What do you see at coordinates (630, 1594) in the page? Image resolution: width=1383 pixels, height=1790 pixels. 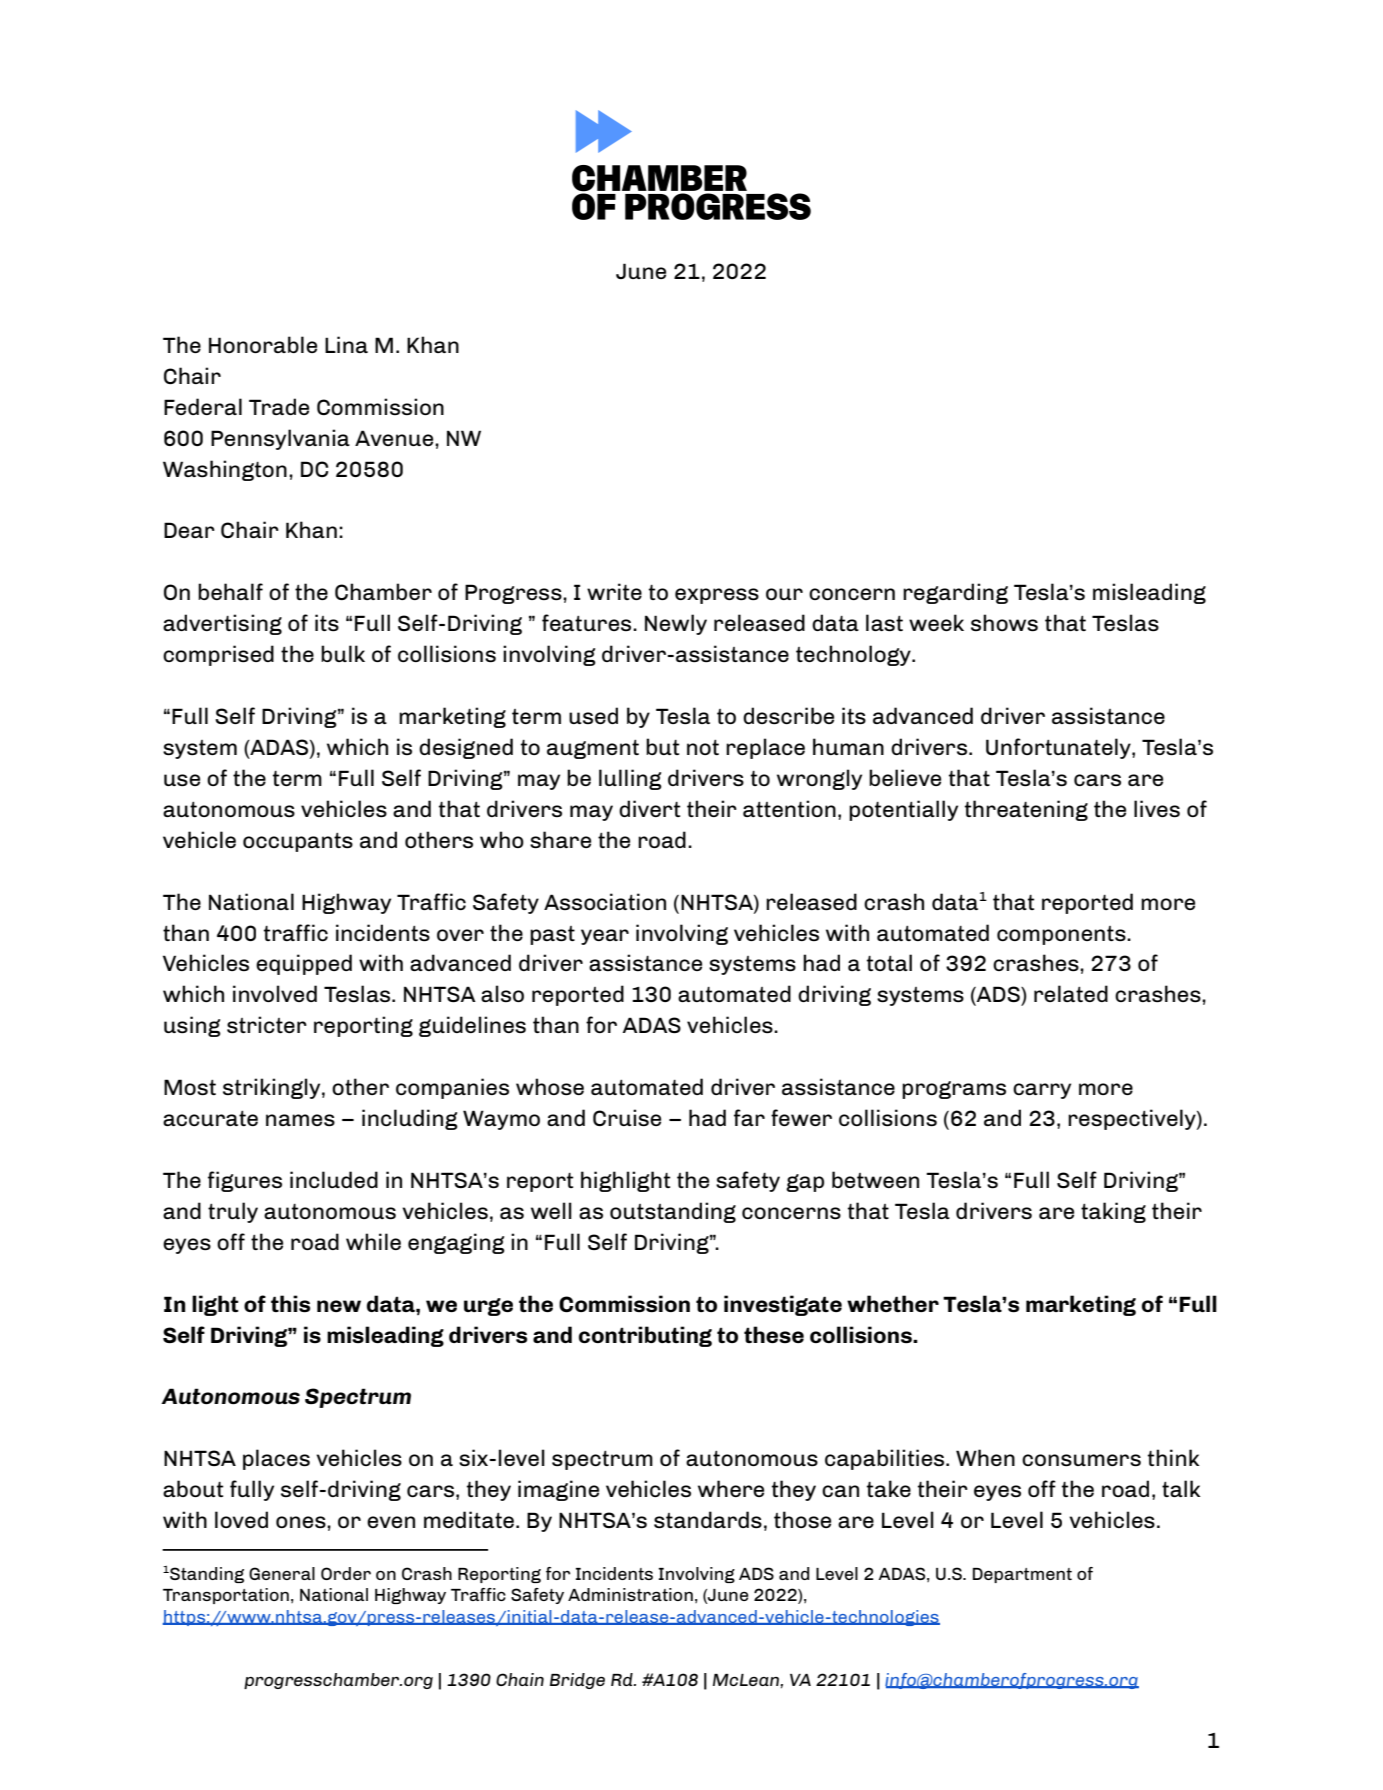 I see `Administration` at bounding box center [630, 1594].
